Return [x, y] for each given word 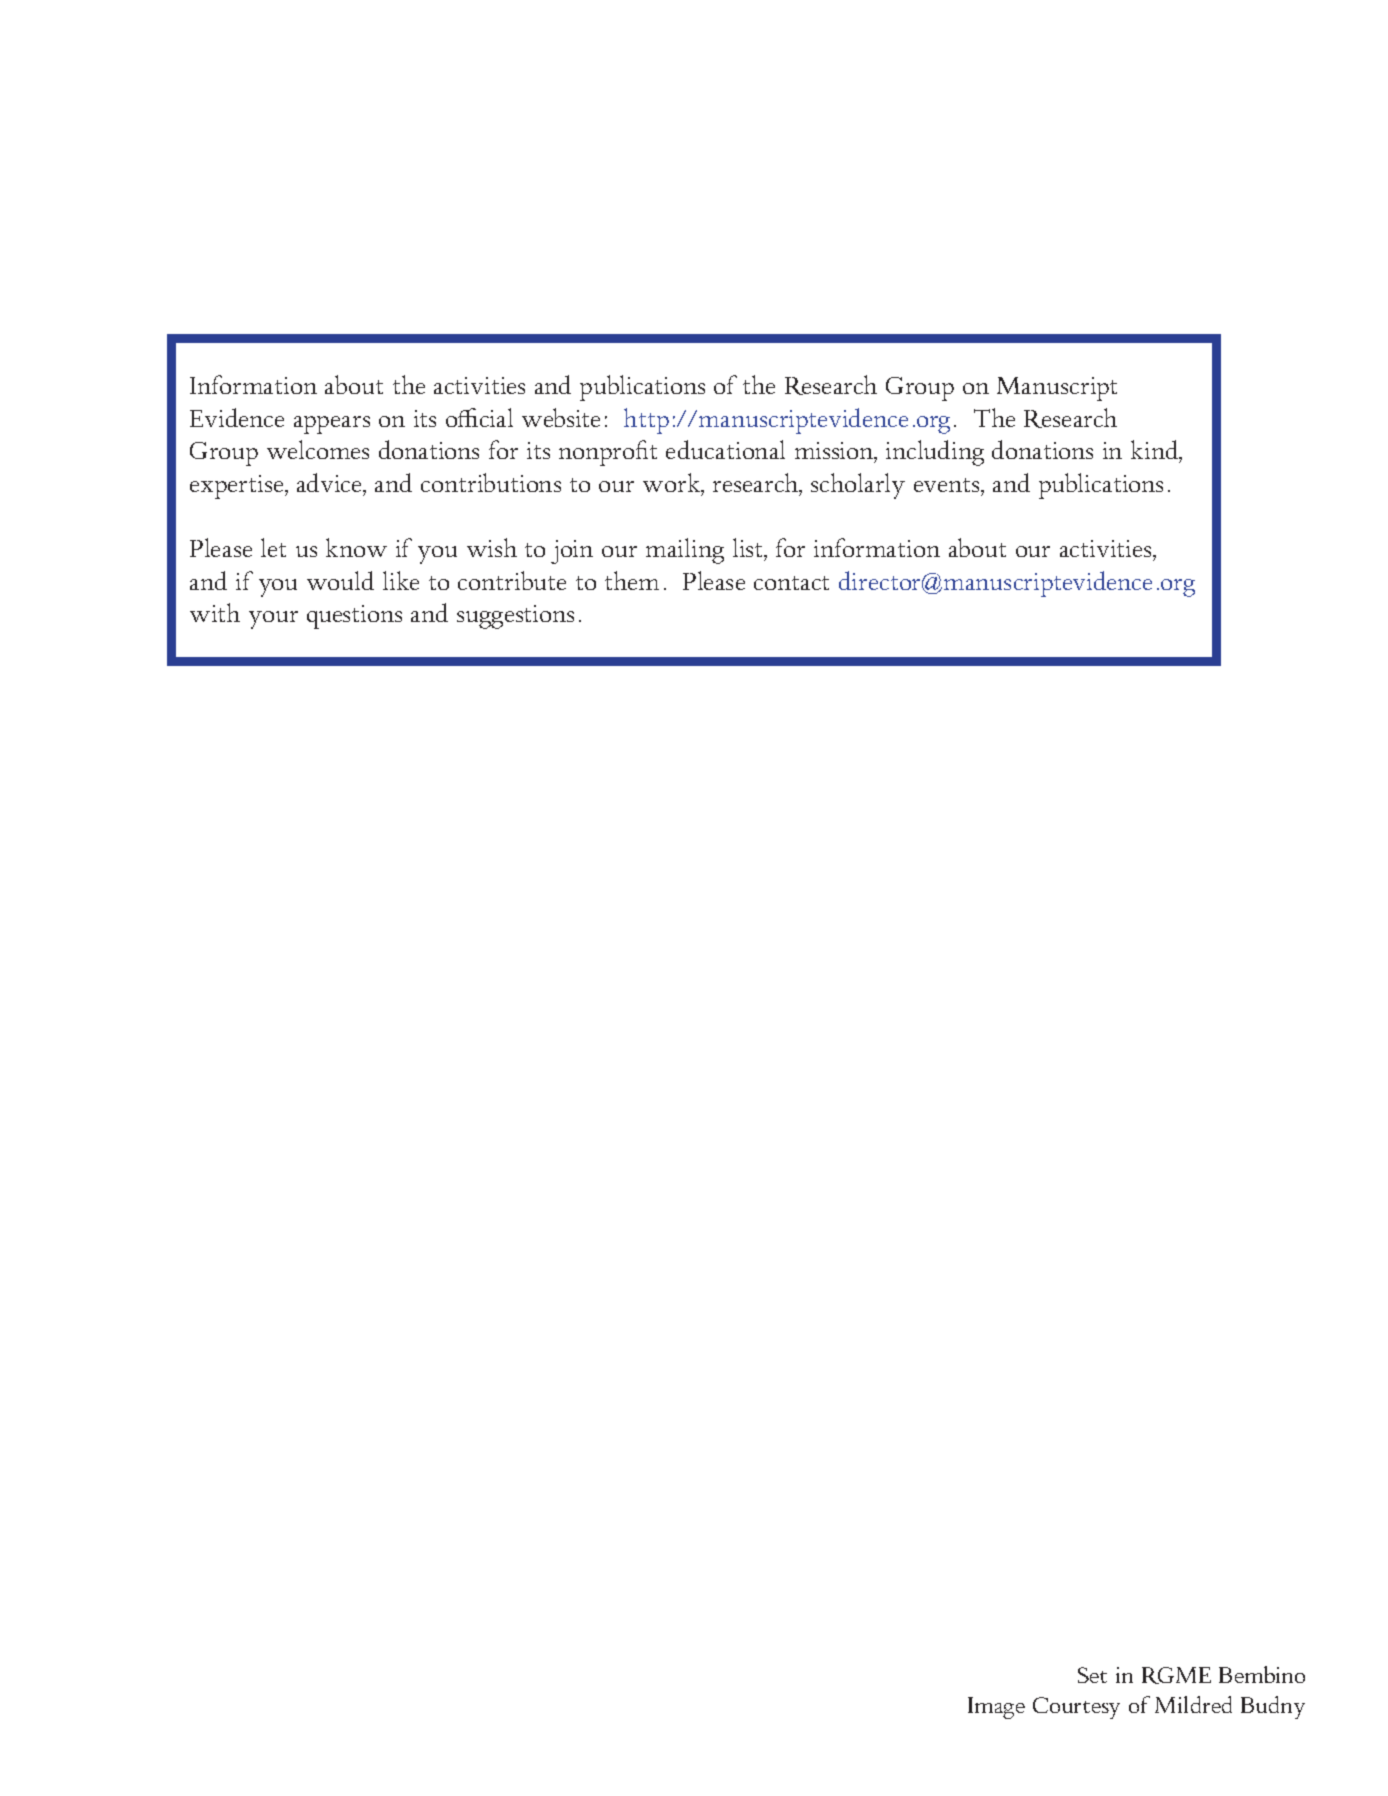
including [935, 453]
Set [1092, 1675]
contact [791, 583]
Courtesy [1076, 1708]
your [273, 620]
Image [996, 1708]
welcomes [318, 449]
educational [725, 449]
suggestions [515, 617]
